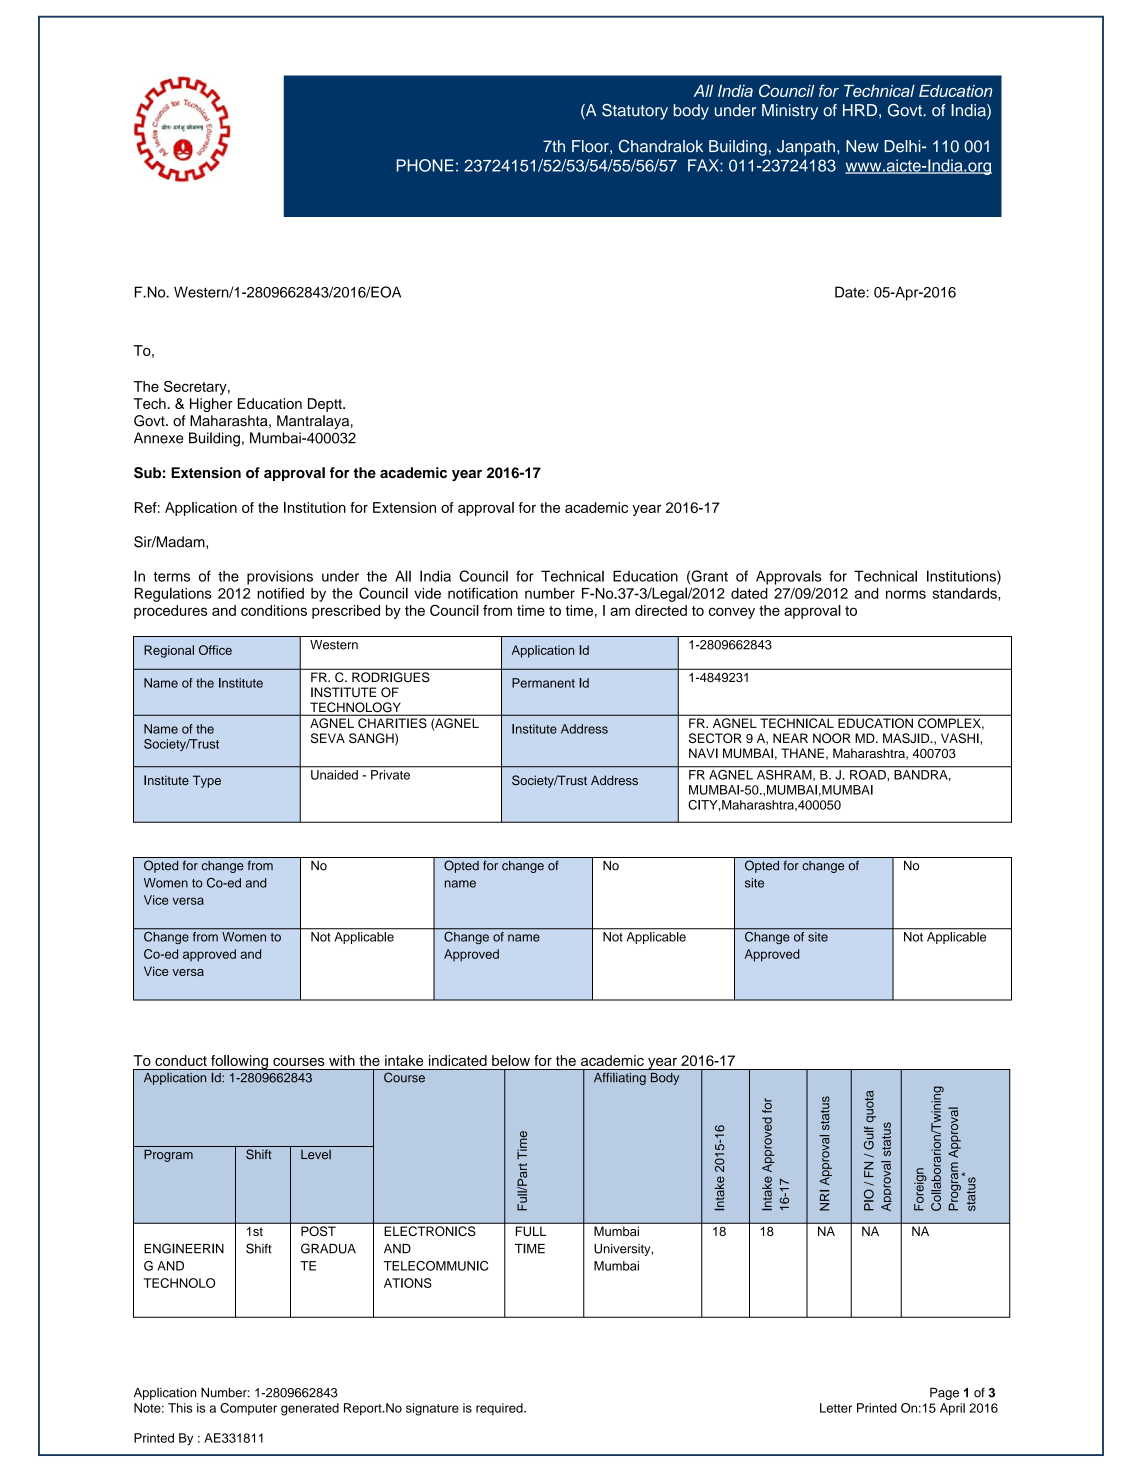  I want to click on notification, so click(483, 593).
